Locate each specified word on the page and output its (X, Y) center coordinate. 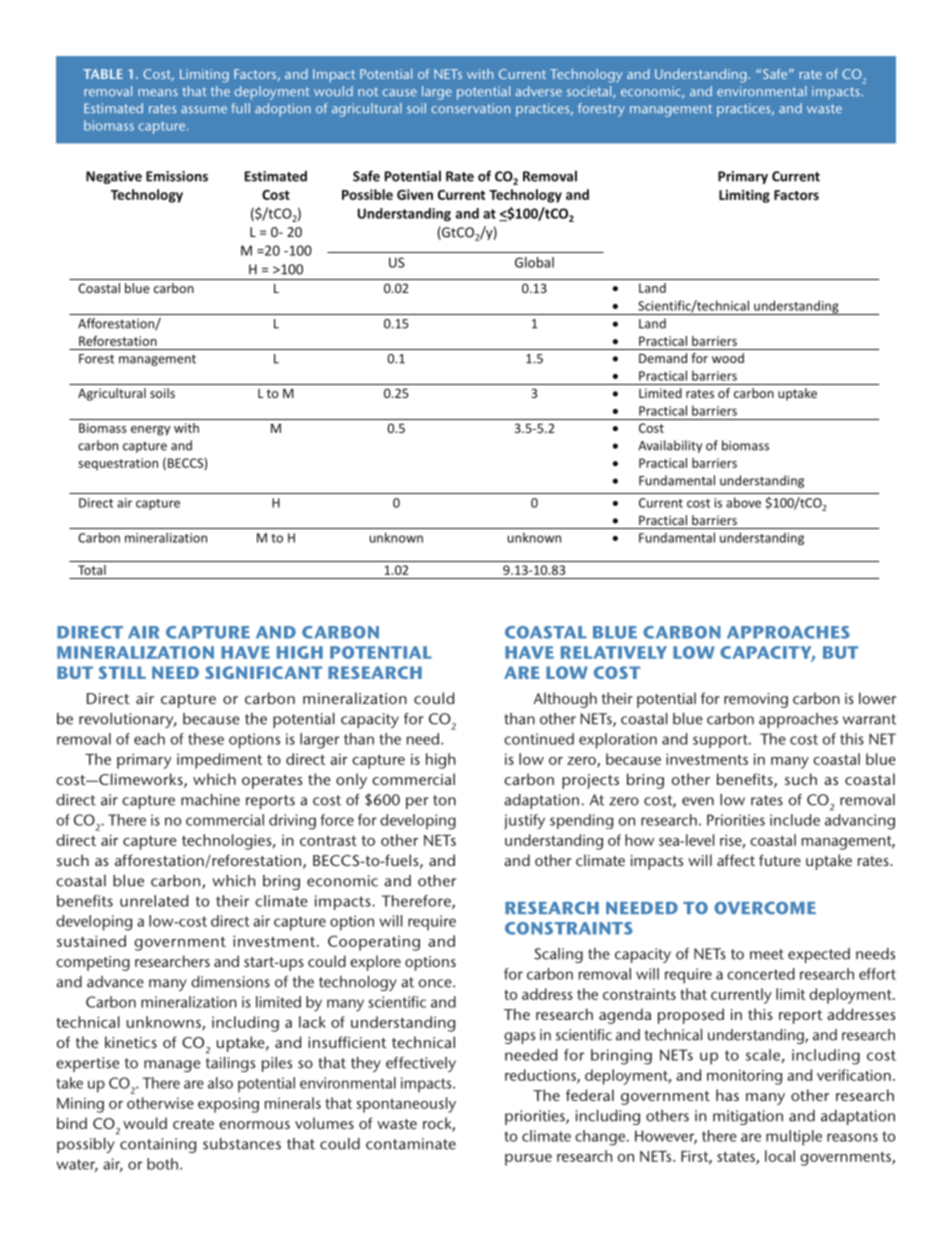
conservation (471, 108)
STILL (122, 672)
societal (590, 92)
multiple (794, 1138)
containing (158, 1145)
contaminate (411, 1144)
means (158, 92)
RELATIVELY (614, 652)
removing (756, 700)
